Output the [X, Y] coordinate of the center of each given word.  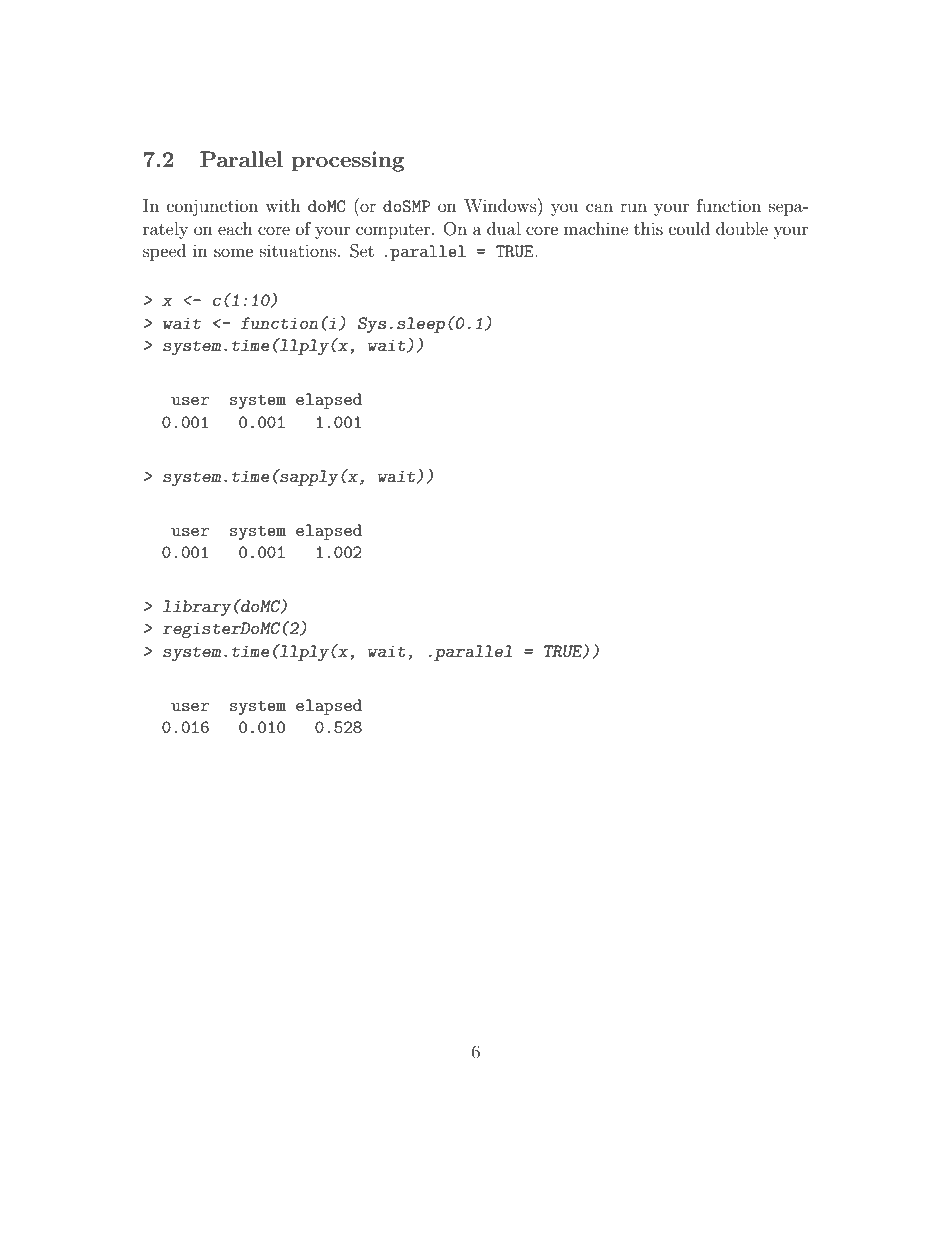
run [633, 208]
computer [393, 231]
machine [596, 228]
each [235, 228]
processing [348, 161]
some [233, 252]
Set [362, 251]
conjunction [212, 207]
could [689, 228]
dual [504, 228]
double [742, 228]
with [283, 205]
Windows [501, 205]
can [599, 207]
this [648, 228]
